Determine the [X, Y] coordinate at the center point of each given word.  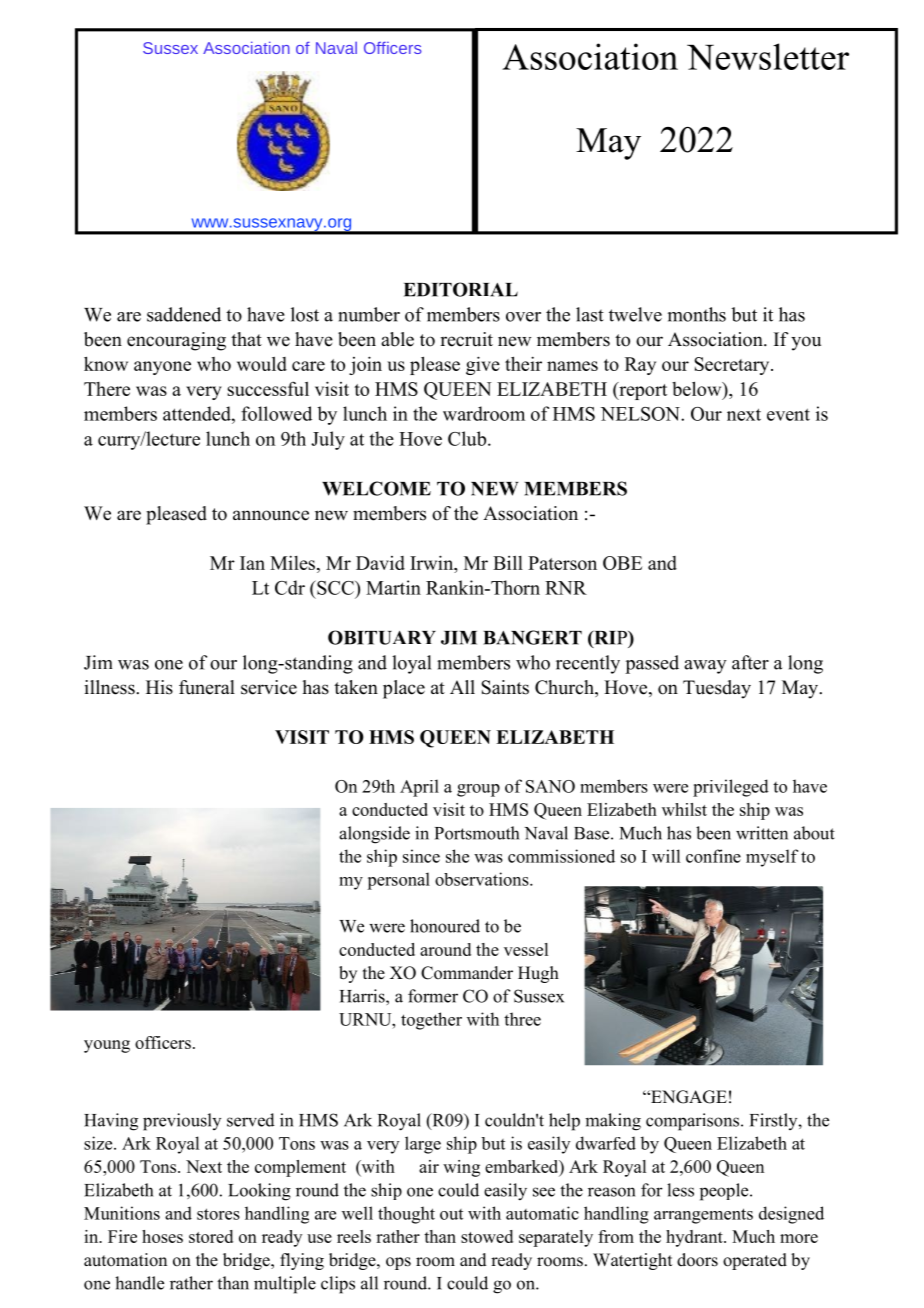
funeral [207, 687]
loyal [411, 664]
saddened [184, 314]
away [705, 667]
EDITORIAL [461, 289]
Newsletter [768, 56]
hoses [162, 1236]
